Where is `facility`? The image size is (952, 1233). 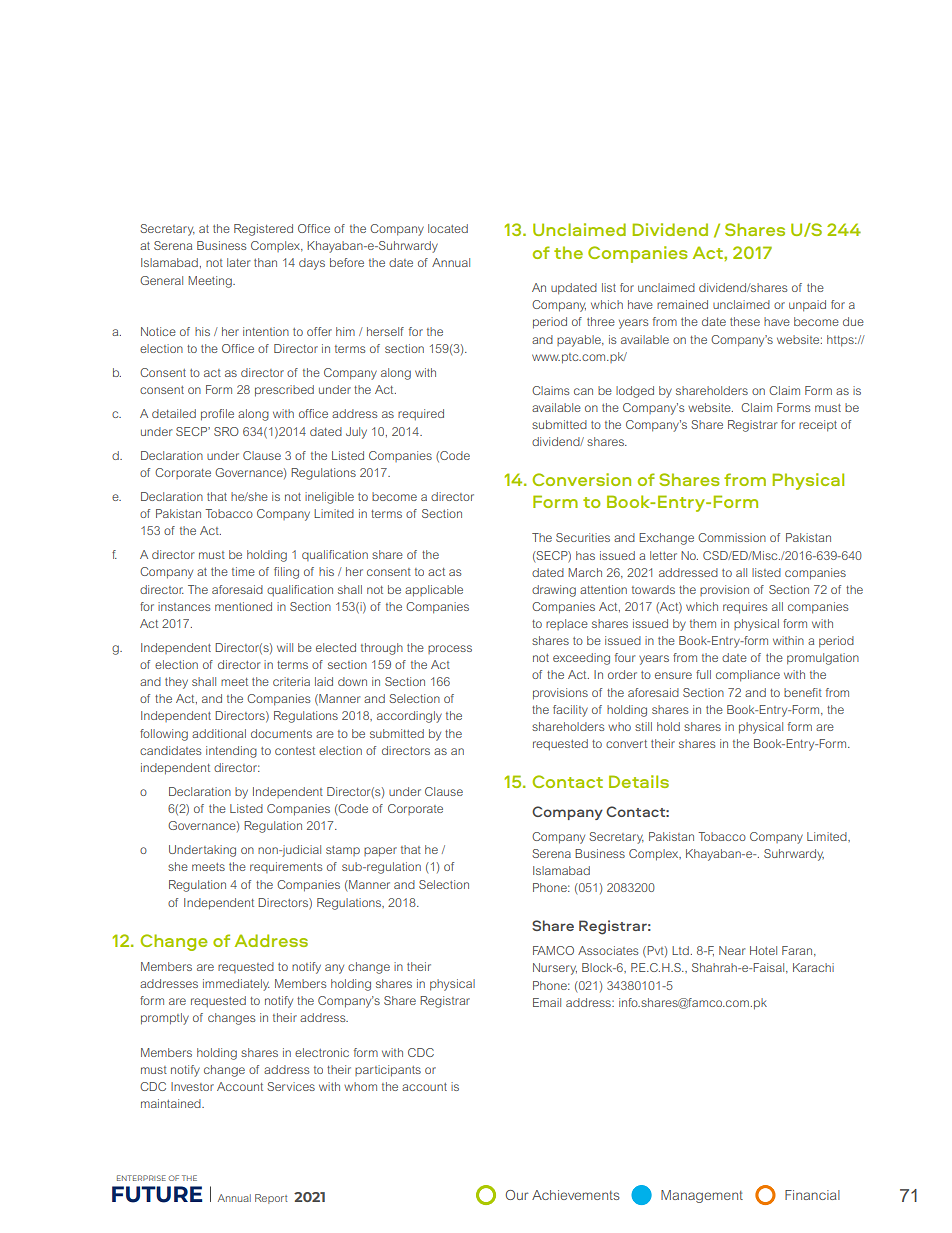 facility is located at coordinates (570, 711).
